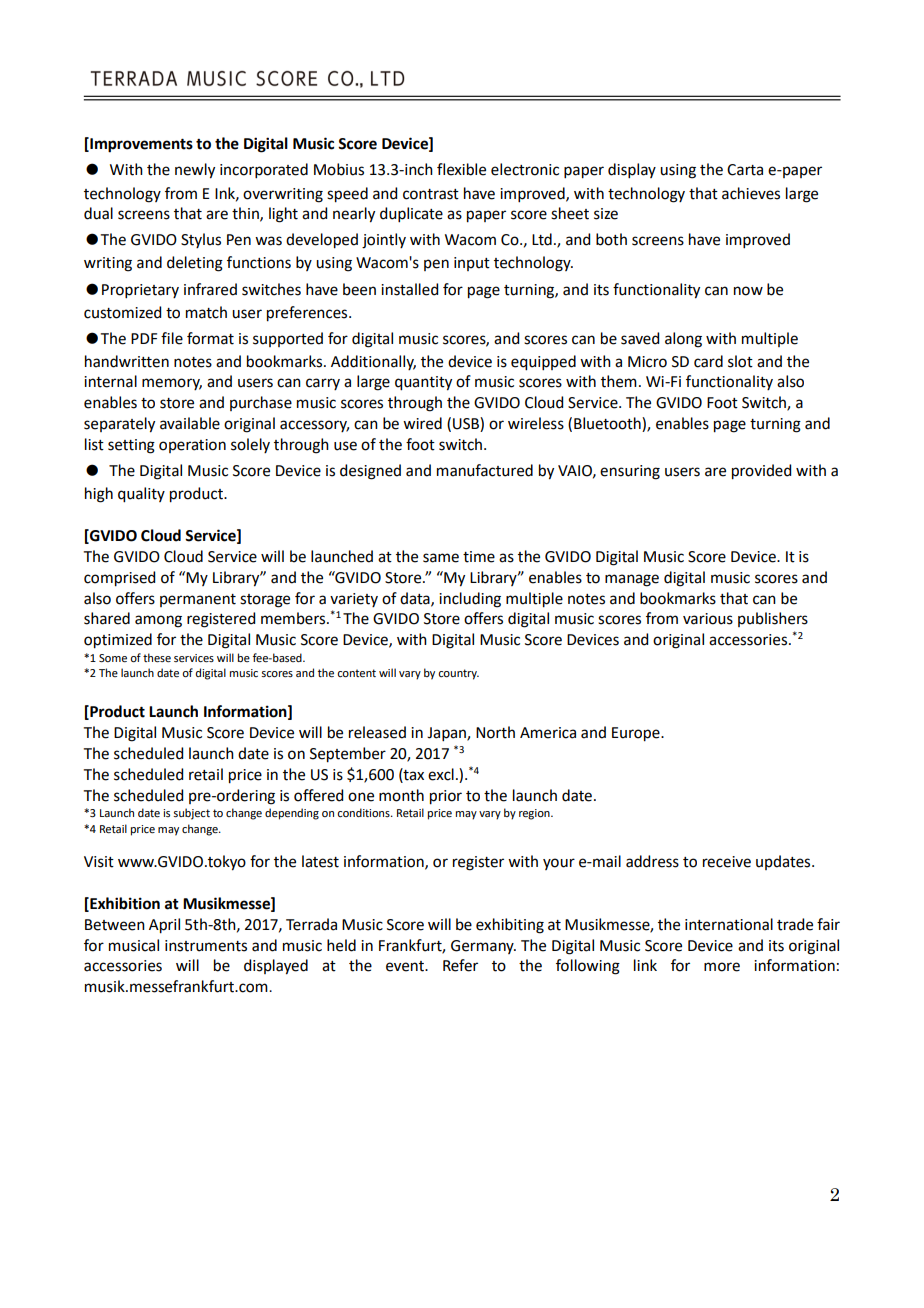 The height and width of the page is (1308, 924). What do you see at coordinates (729, 924) in the page?
I see `international` at bounding box center [729, 924].
